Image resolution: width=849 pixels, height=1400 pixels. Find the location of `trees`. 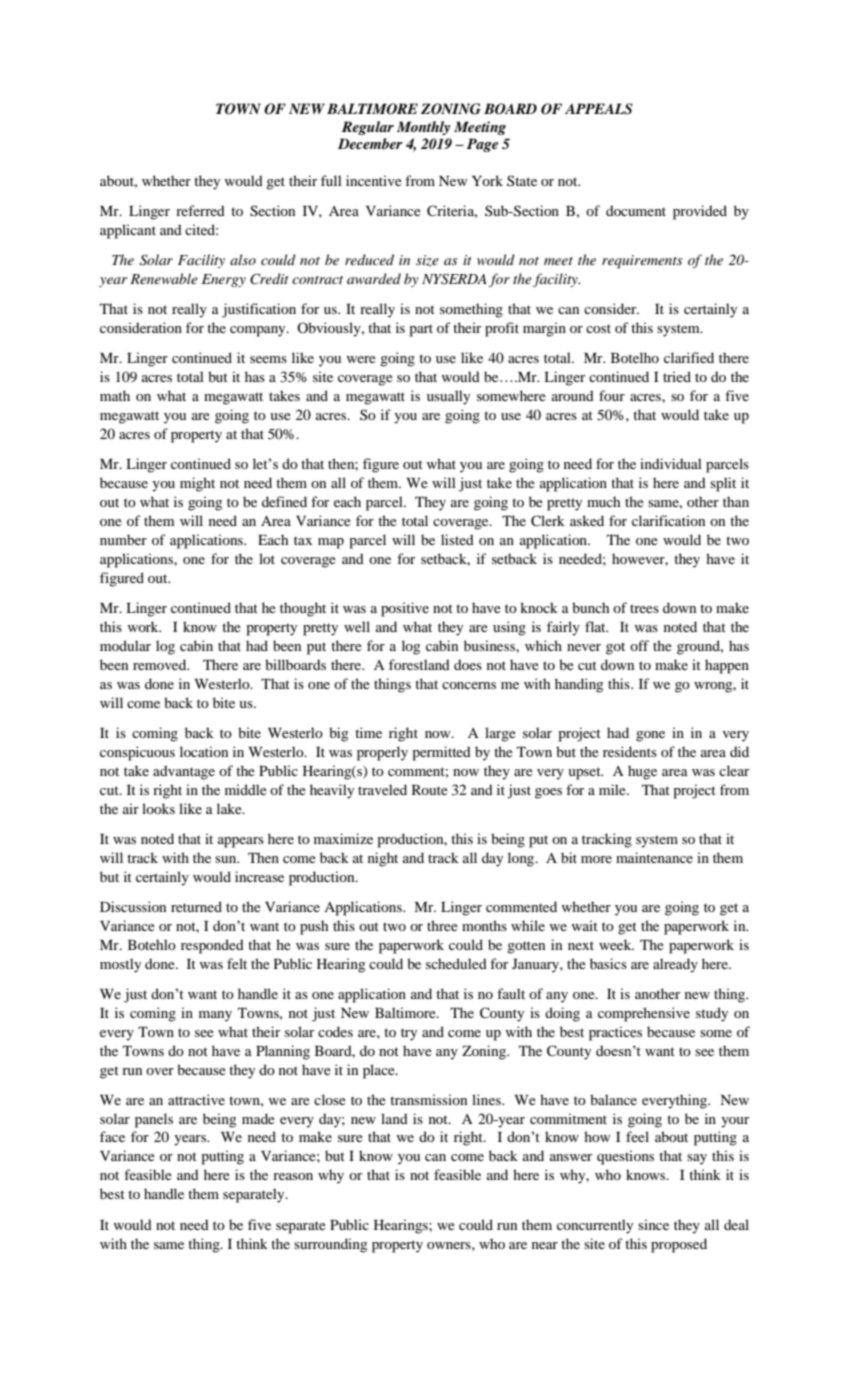

trees is located at coordinates (644, 608).
